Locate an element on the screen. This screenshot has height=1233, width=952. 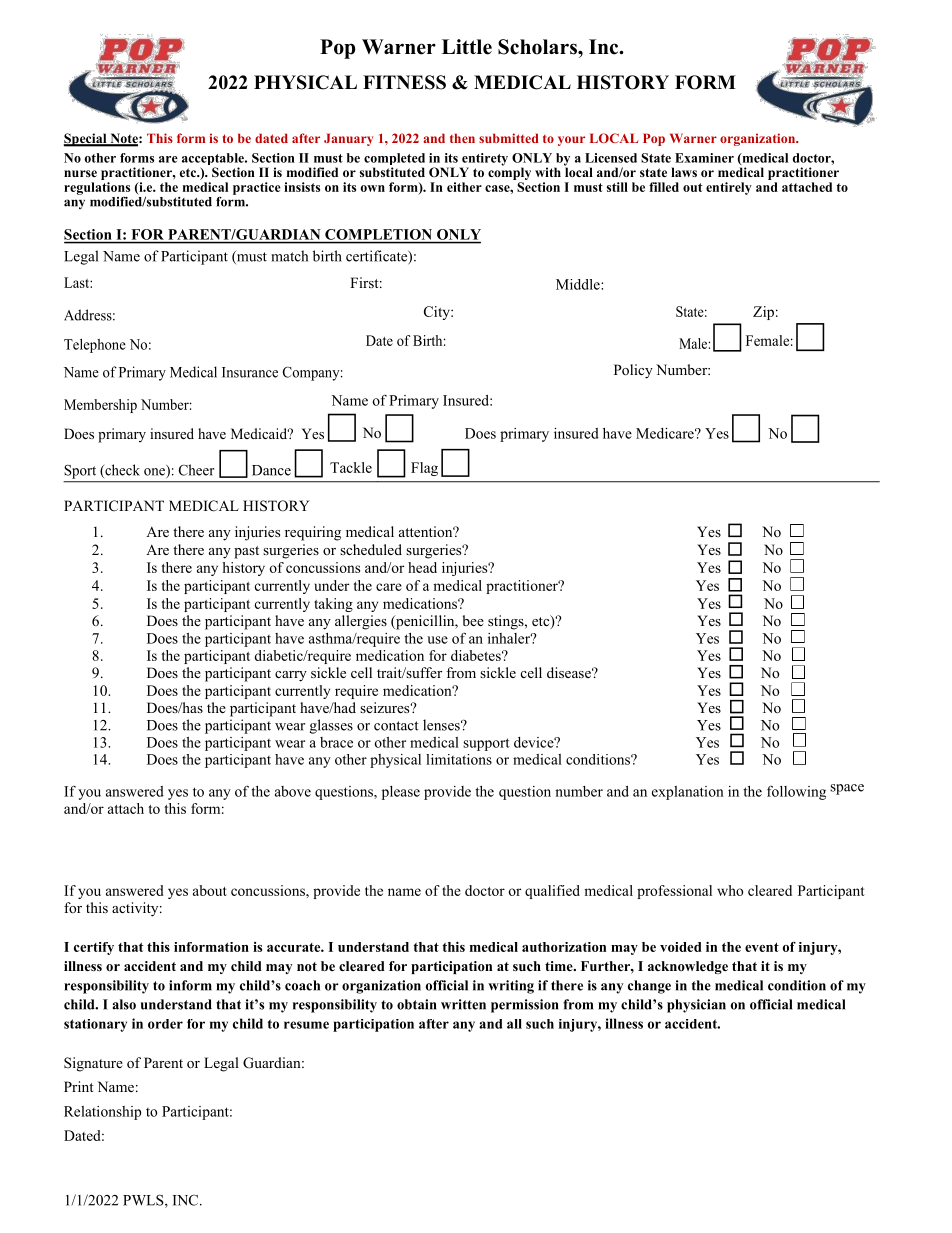
Little is located at coordinates (467, 47).
